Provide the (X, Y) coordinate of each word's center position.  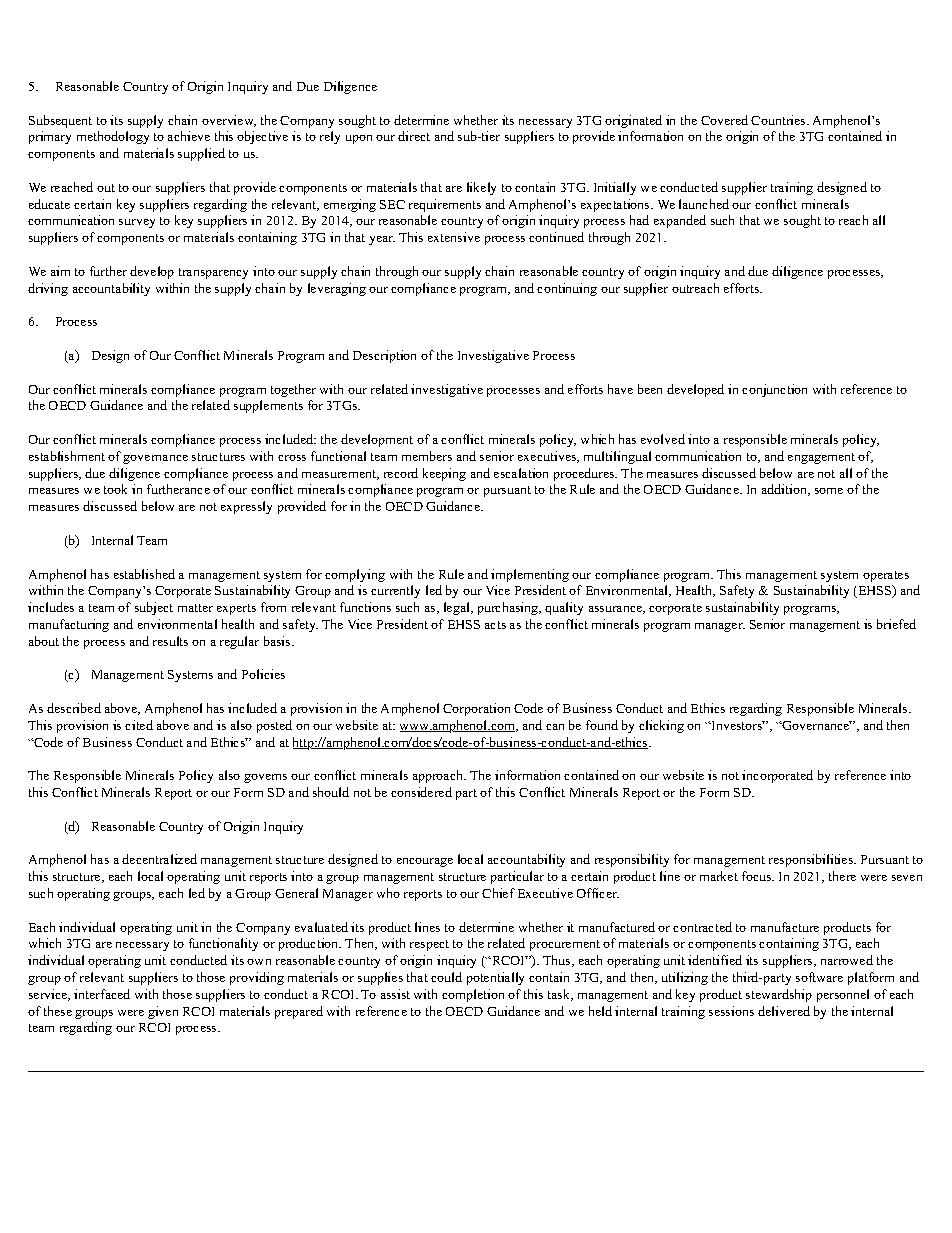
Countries (779, 120)
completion (473, 995)
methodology (113, 137)
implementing (530, 575)
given (163, 1012)
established (144, 574)
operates (886, 576)
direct (414, 136)
